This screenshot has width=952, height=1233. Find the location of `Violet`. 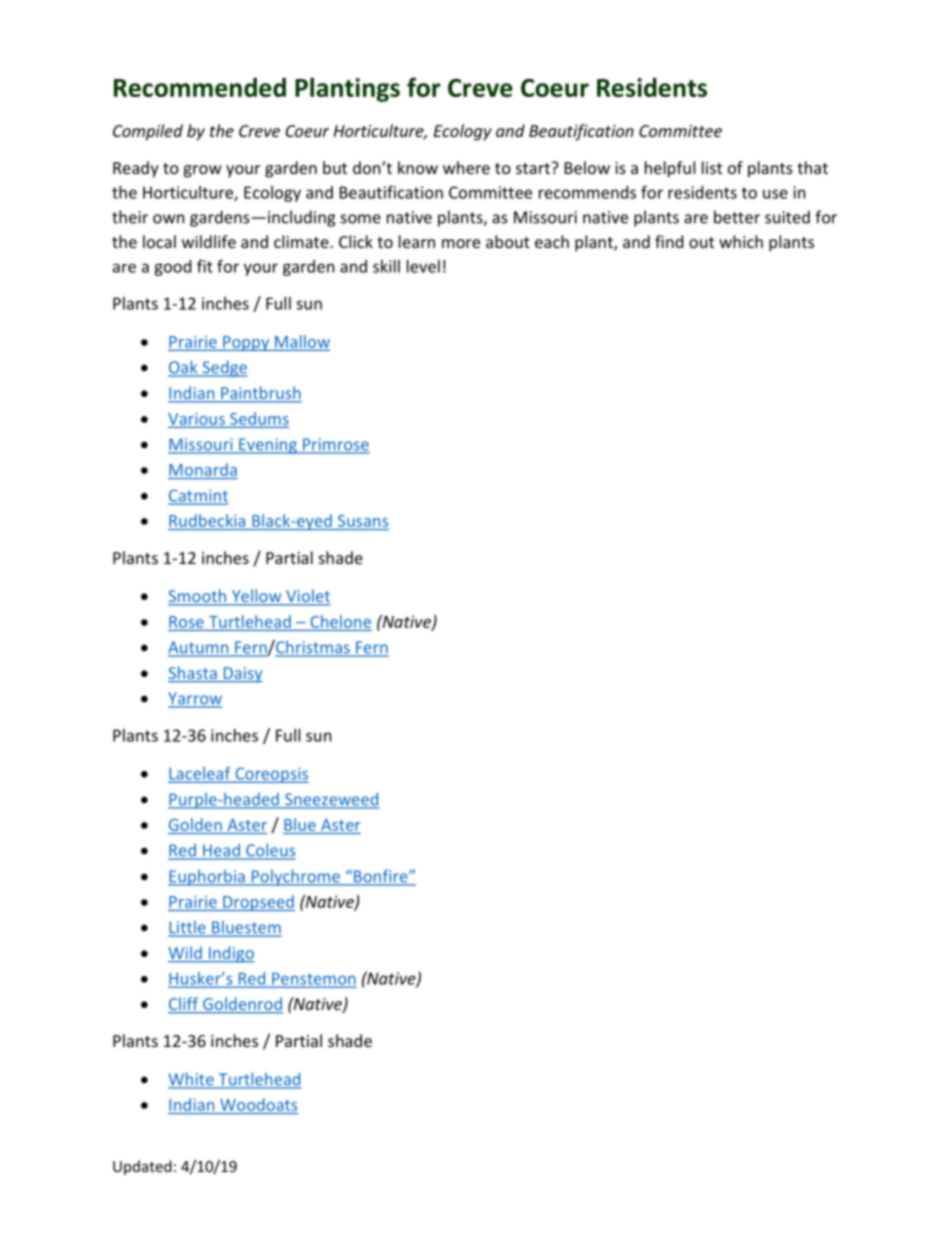

Violet is located at coordinates (307, 597).
